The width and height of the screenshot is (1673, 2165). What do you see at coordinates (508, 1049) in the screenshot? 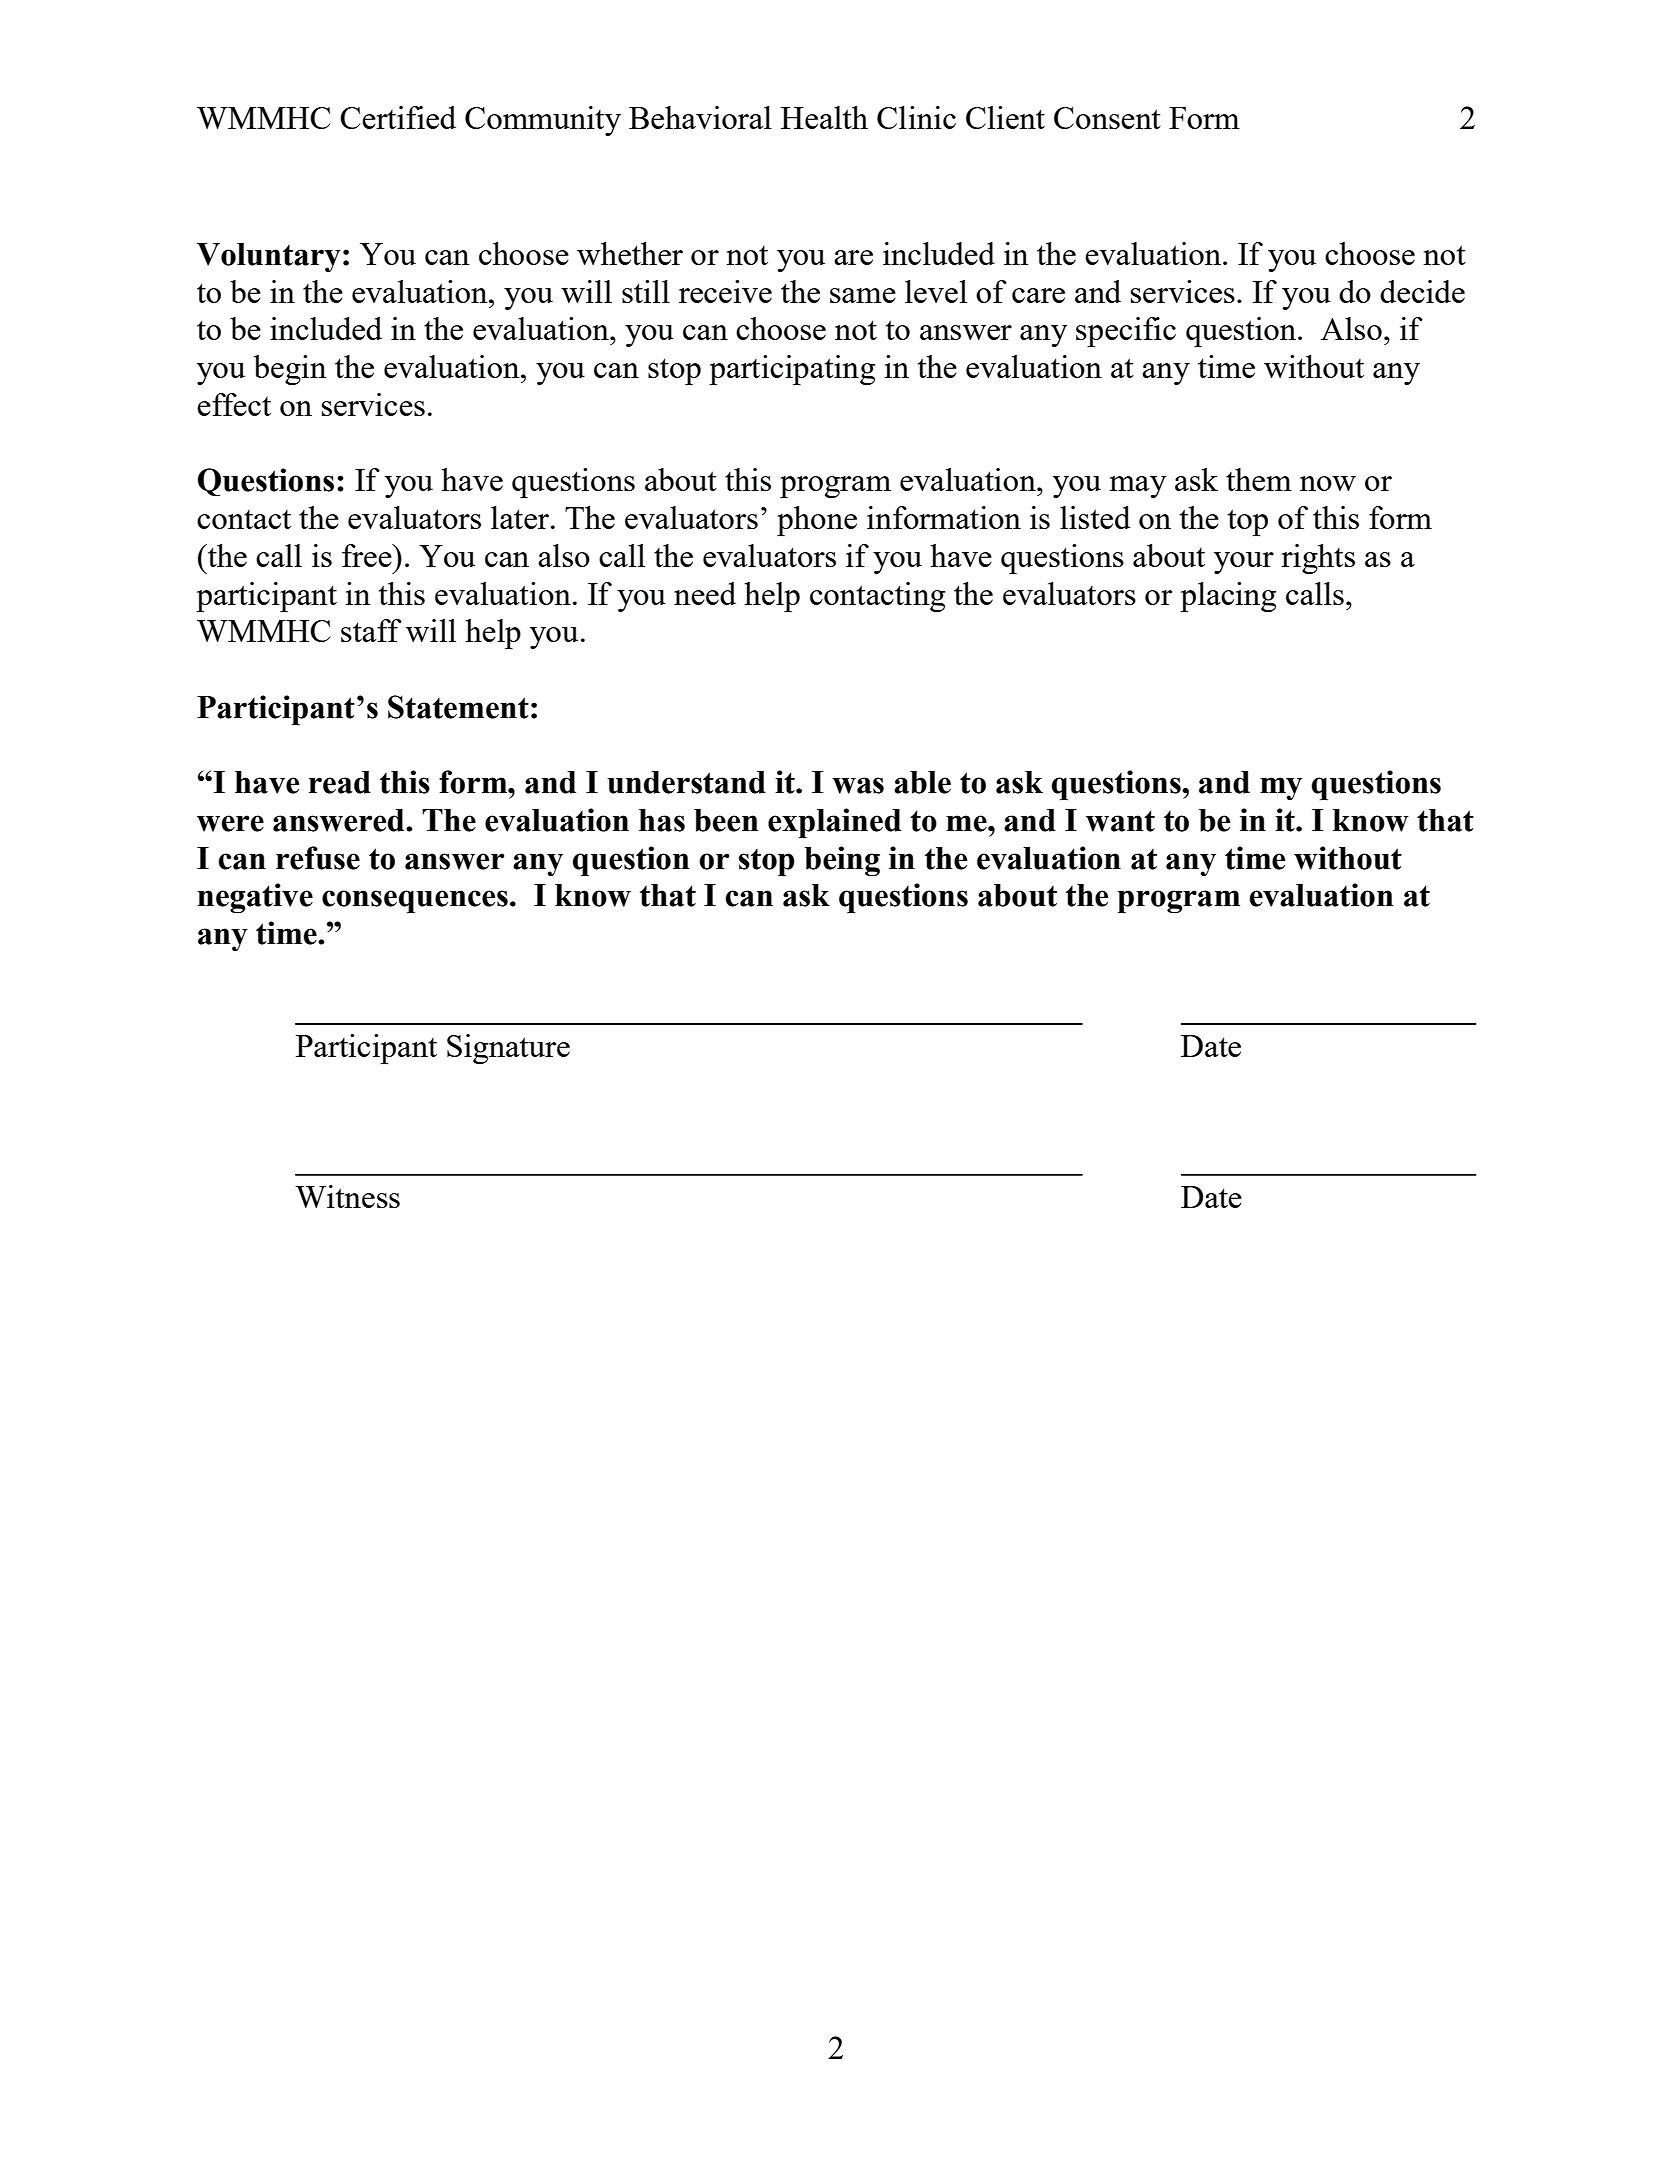
I see `Signature` at bounding box center [508, 1049].
